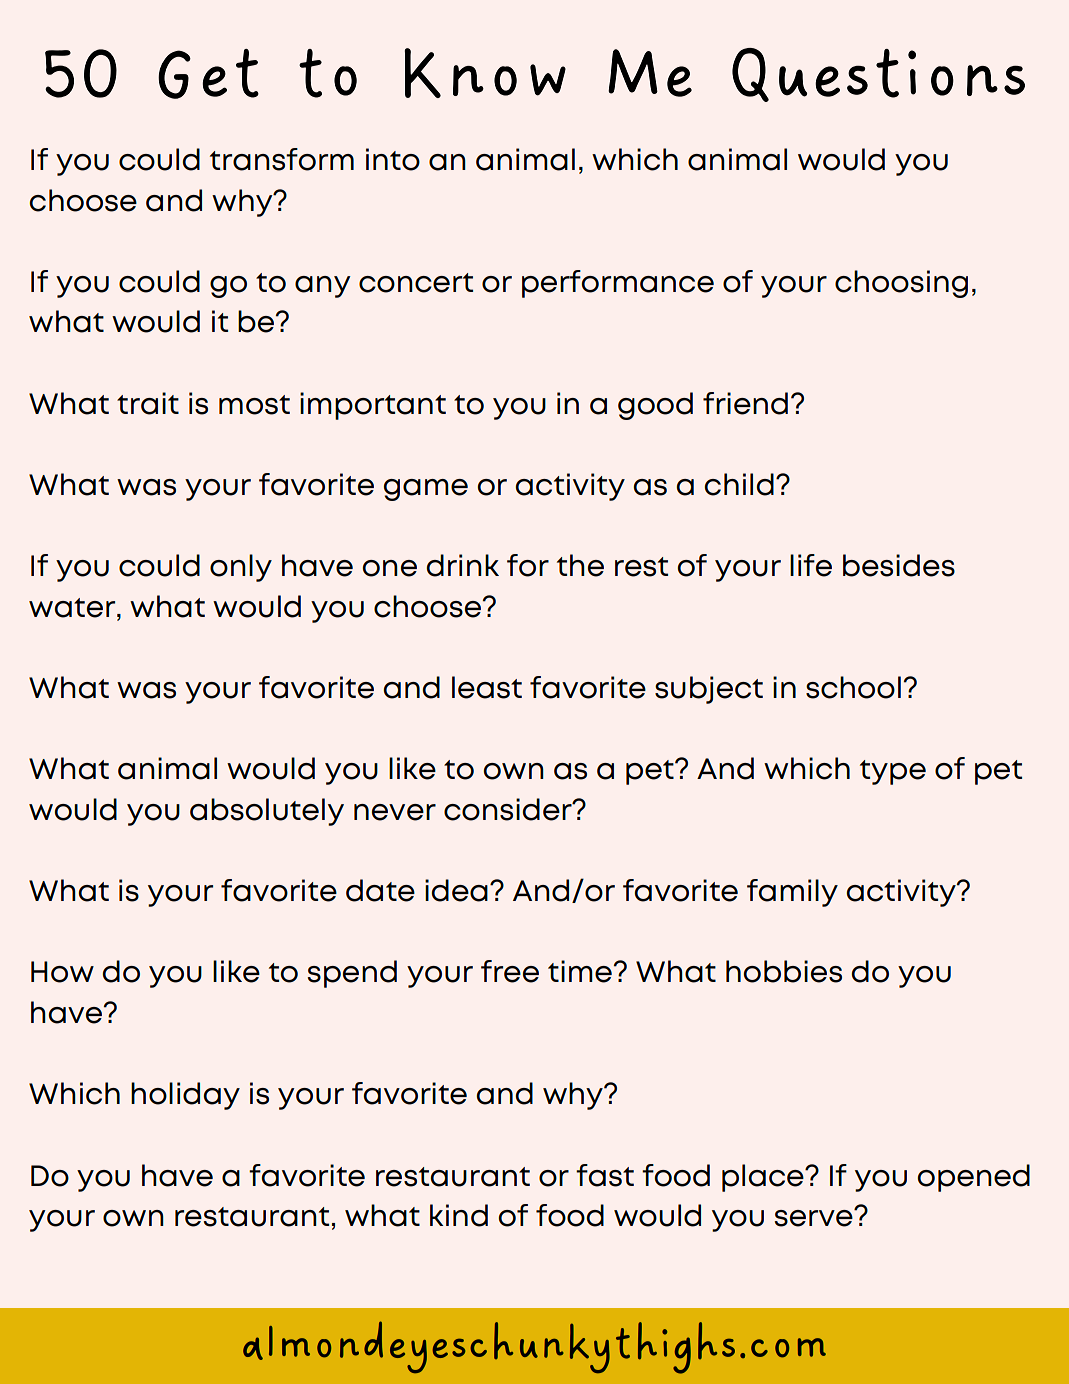 This page has height=1384, width=1069. What do you see at coordinates (815, 1217) in the page?
I see `serve` at bounding box center [815, 1217].
